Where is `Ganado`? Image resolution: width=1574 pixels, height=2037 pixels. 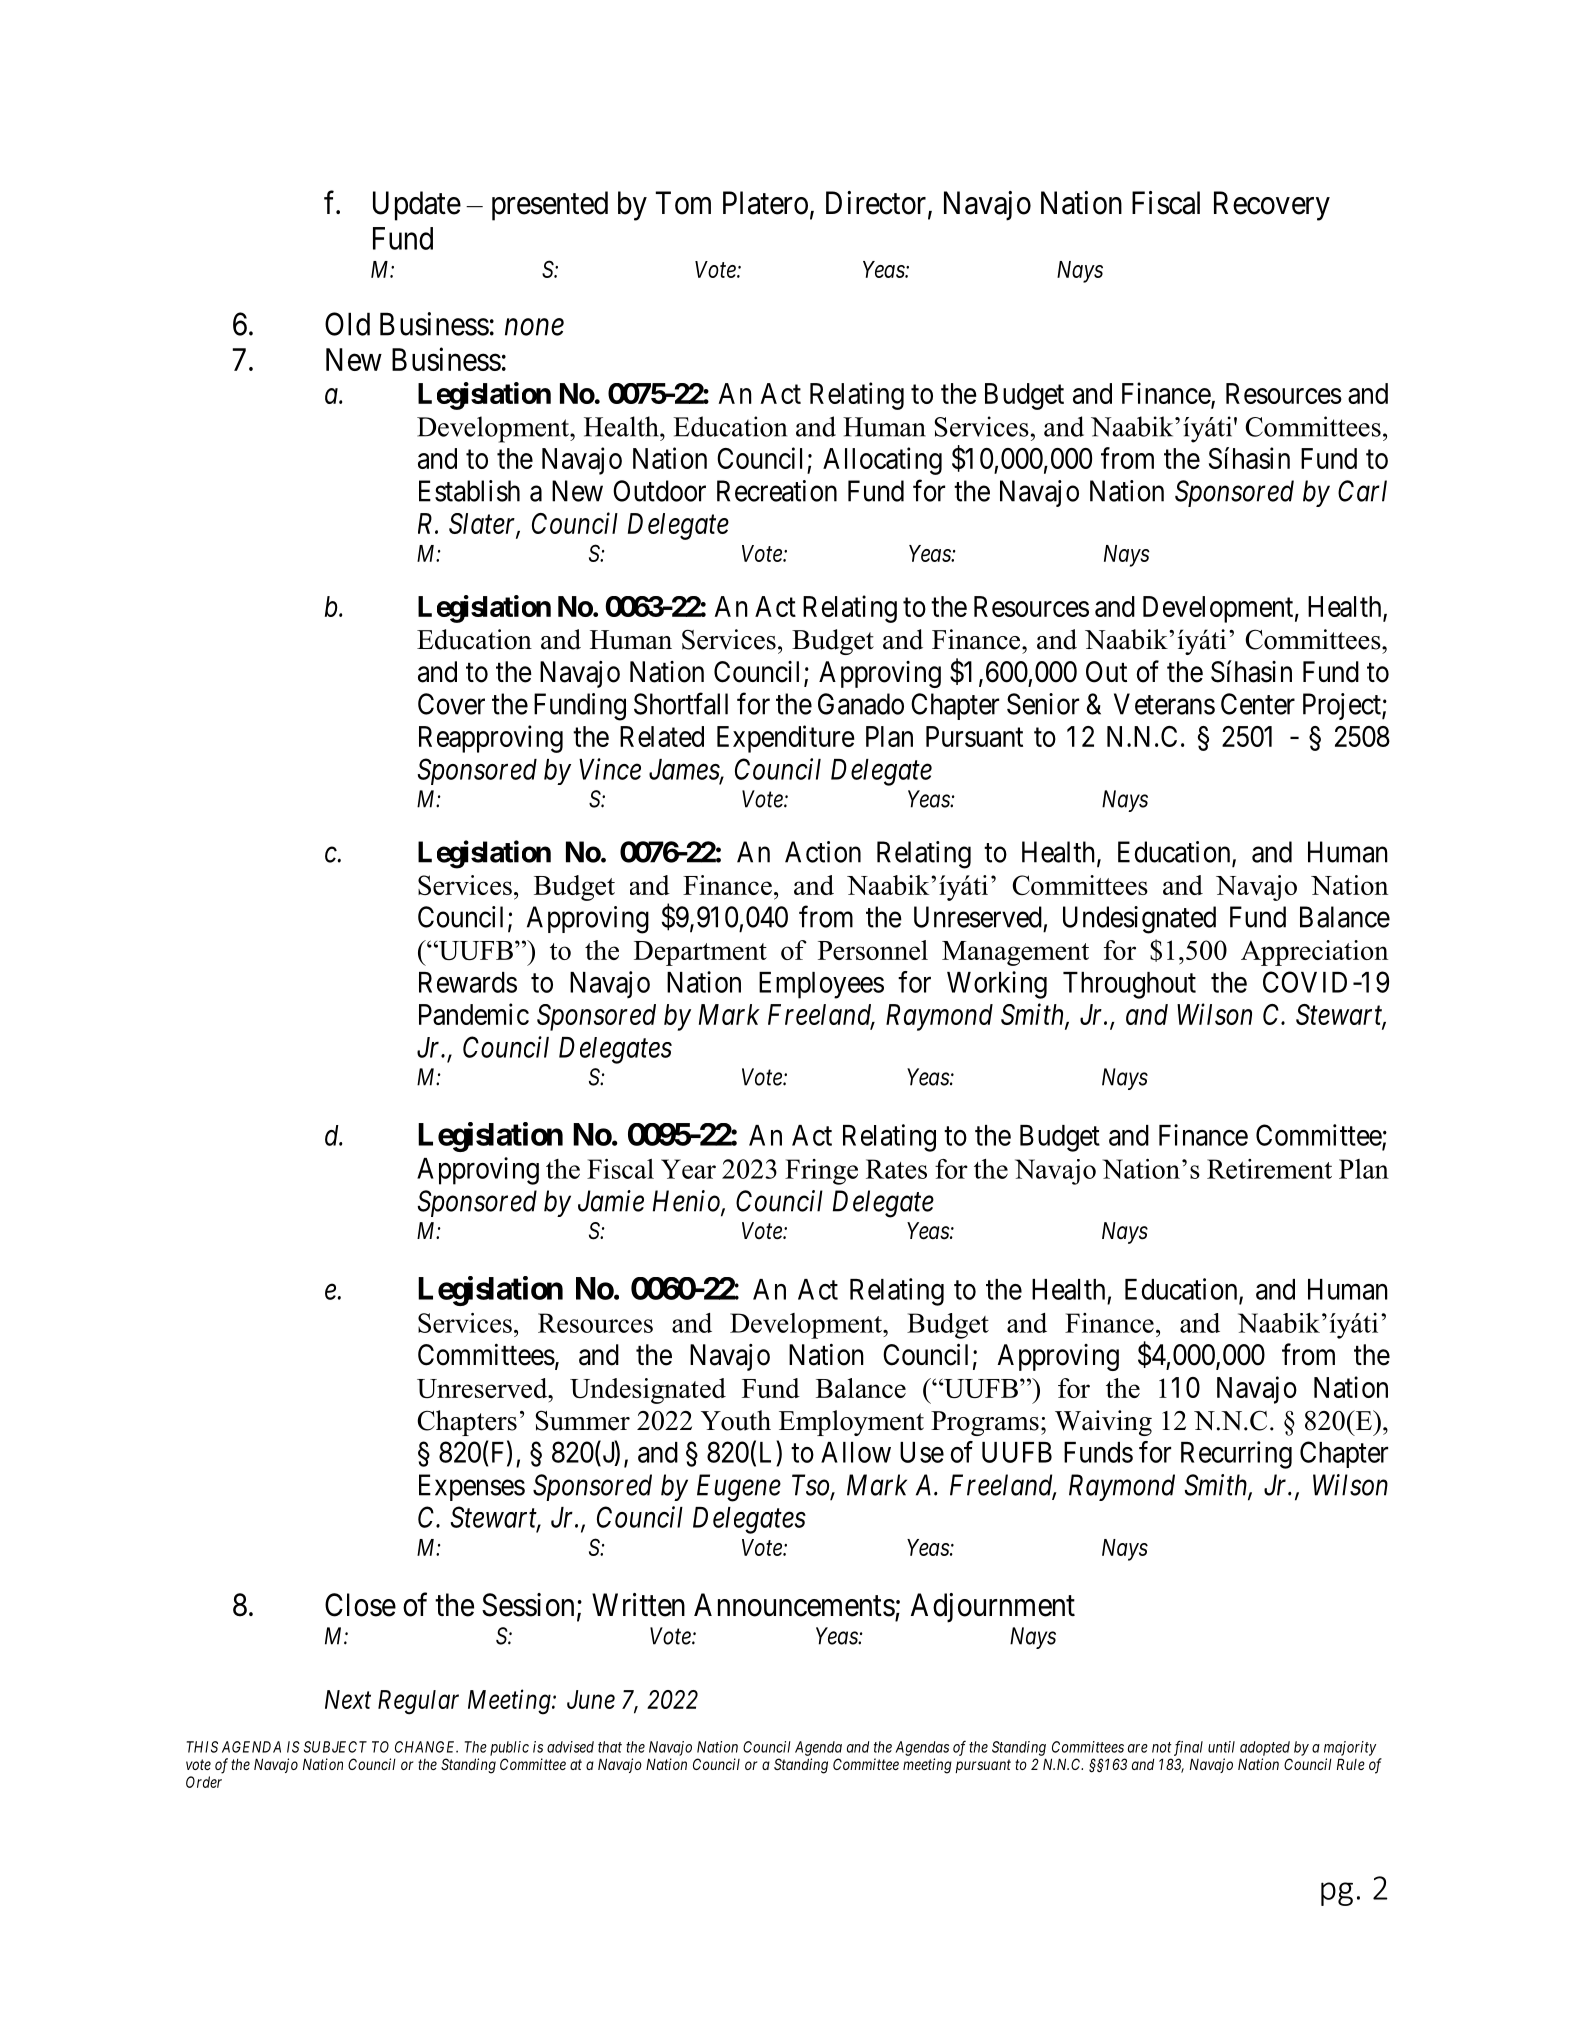
Ganado is located at coordinates (861, 704).
